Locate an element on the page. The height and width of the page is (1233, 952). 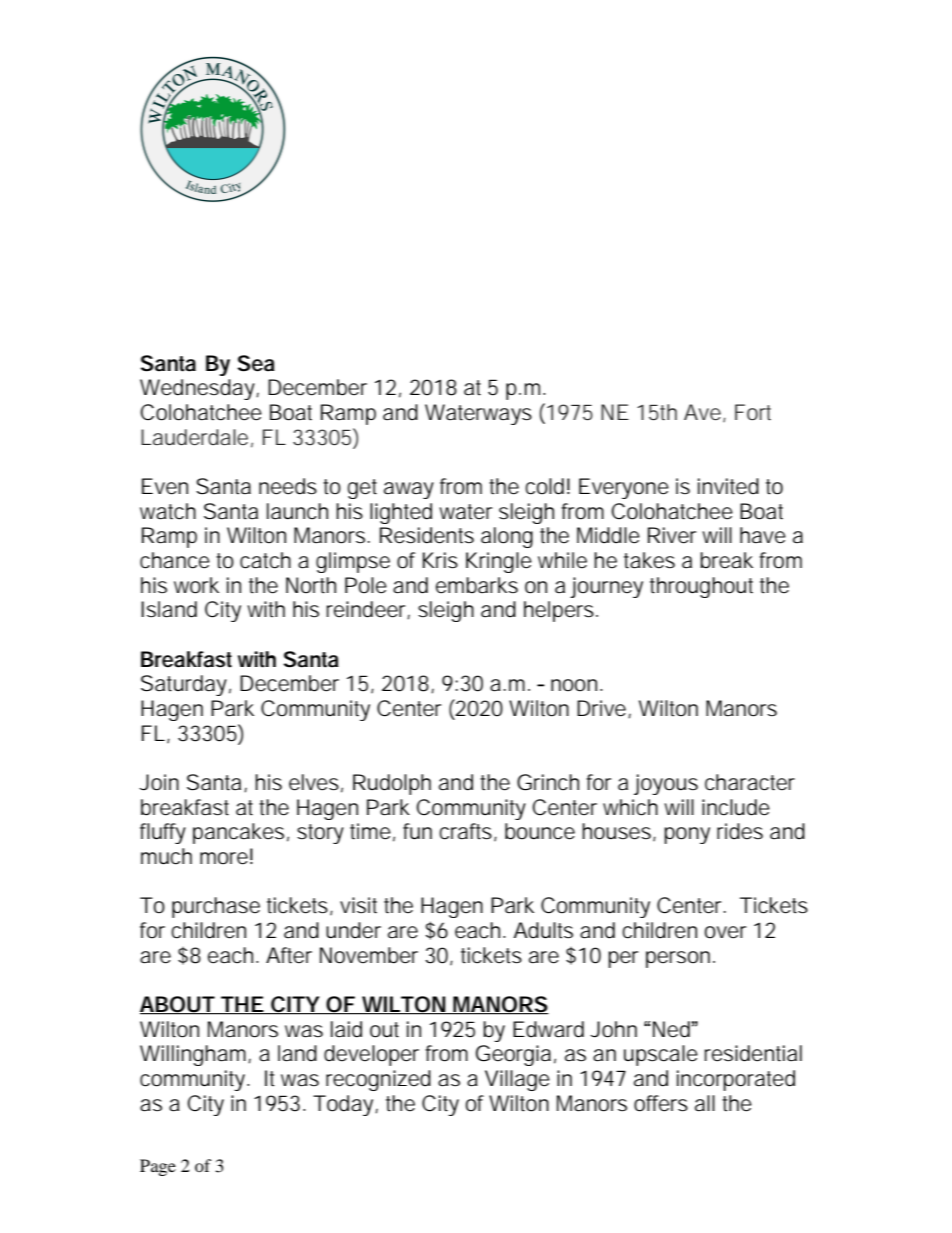
over is located at coordinates (725, 932).
